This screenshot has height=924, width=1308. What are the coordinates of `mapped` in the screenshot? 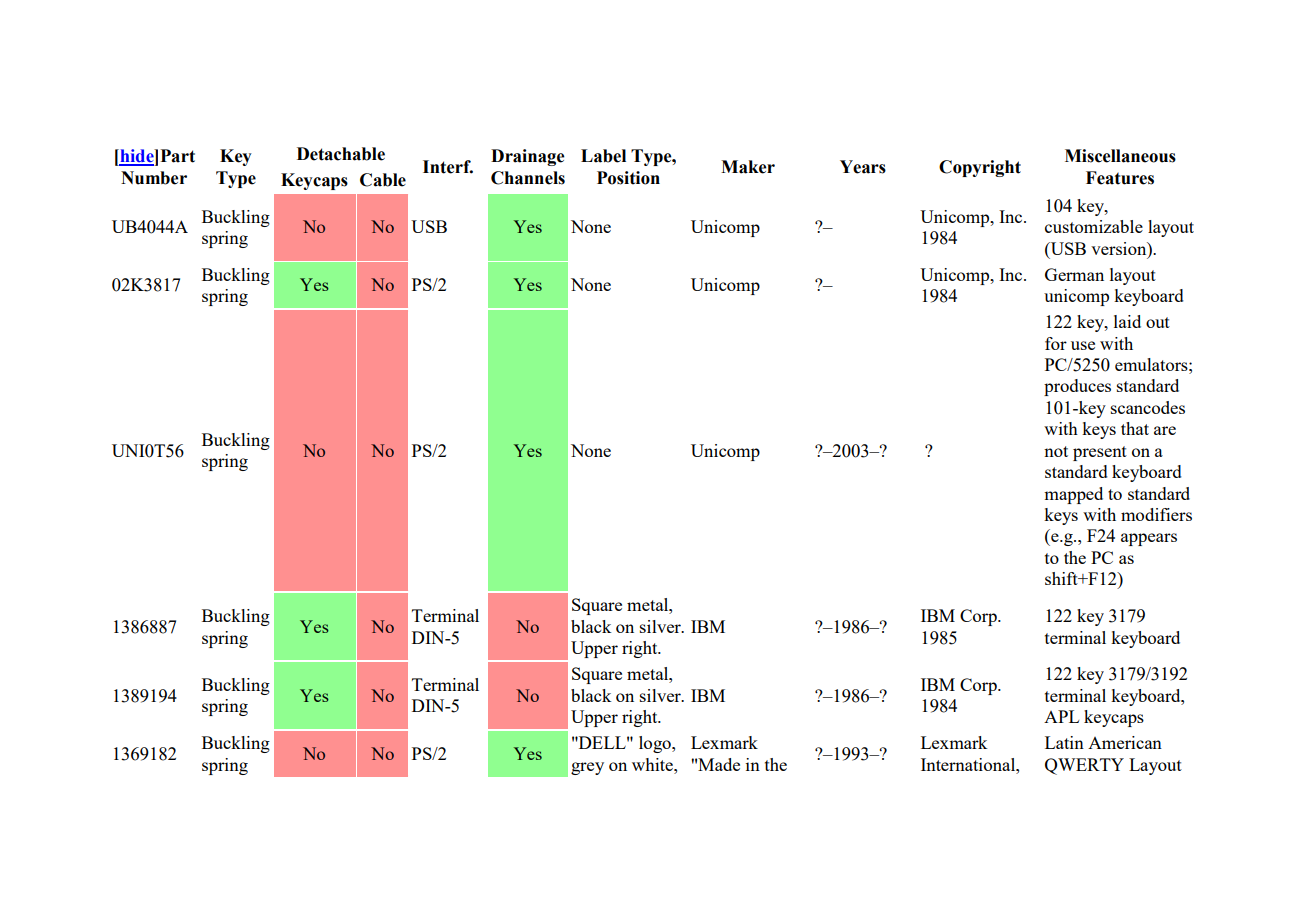 It's located at (1073, 495).
